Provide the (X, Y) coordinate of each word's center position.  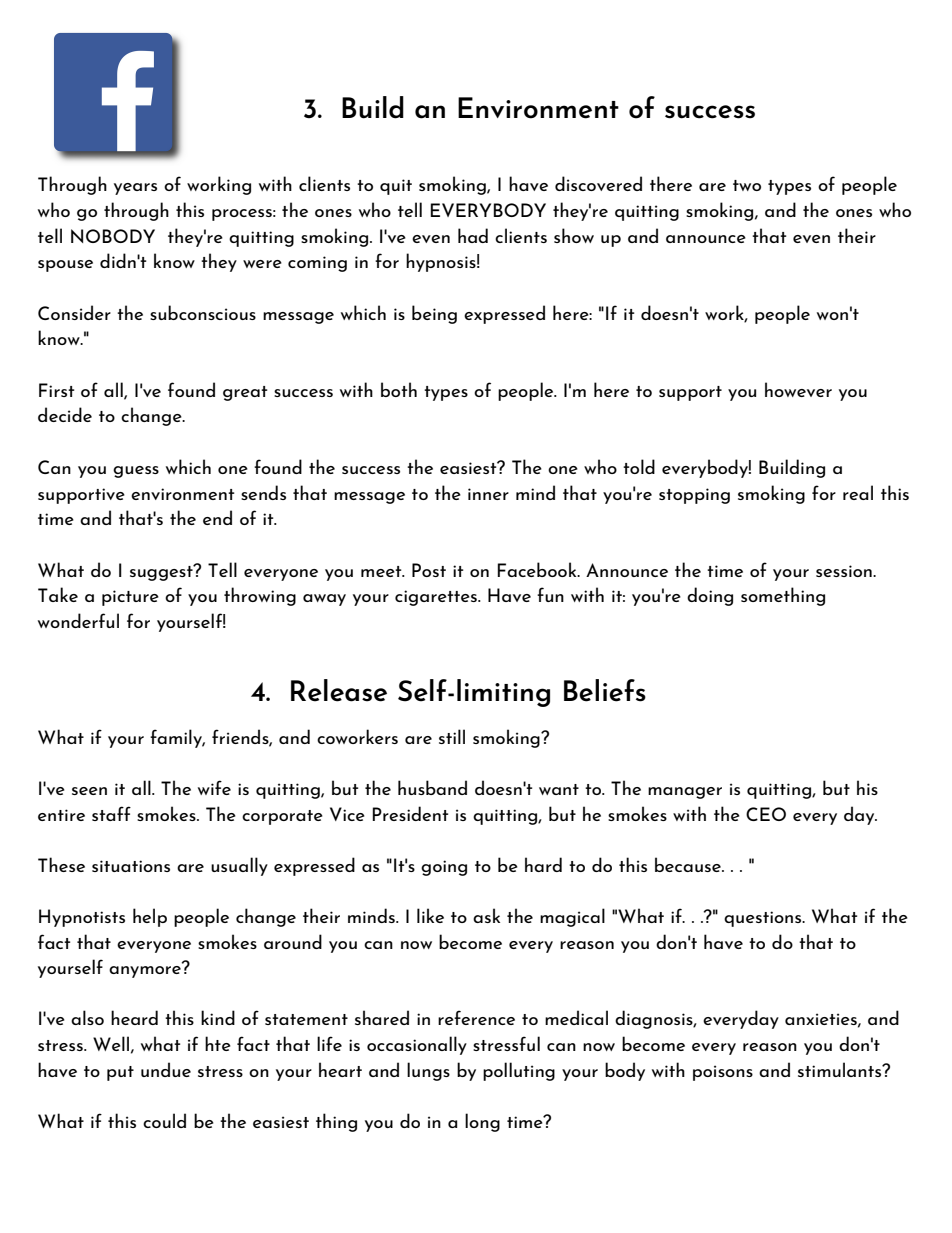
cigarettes (437, 598)
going (444, 868)
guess (136, 472)
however (798, 389)
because (689, 864)
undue (166, 1069)
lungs (428, 1071)
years (135, 189)
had (473, 235)
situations (131, 866)
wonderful (78, 620)
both (399, 389)
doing (710, 596)
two (747, 185)
